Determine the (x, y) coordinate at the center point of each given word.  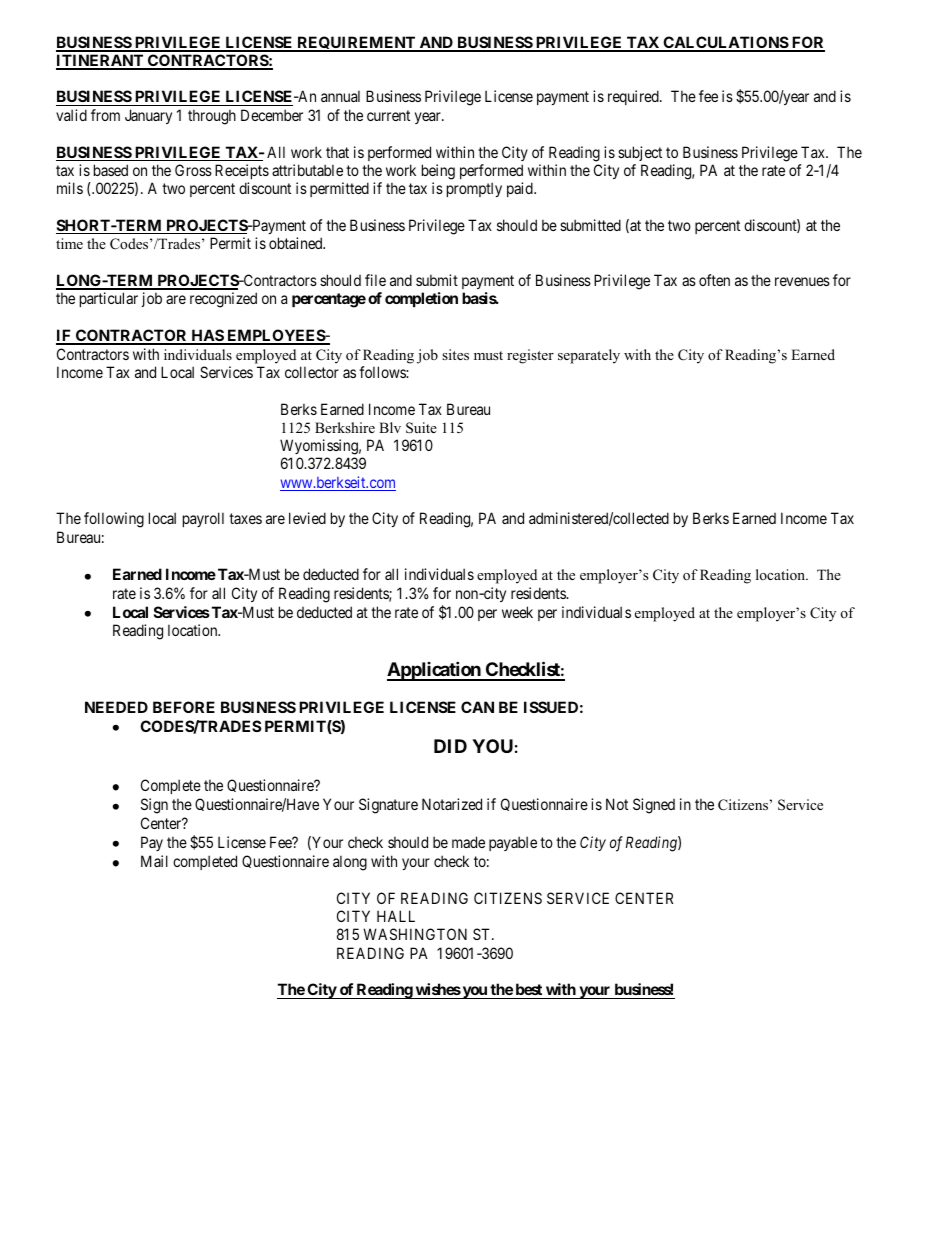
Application (435, 671)
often (714, 280)
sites (455, 354)
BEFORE (184, 707)
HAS (207, 336)
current (388, 115)
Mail (154, 861)
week (517, 612)
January (148, 116)
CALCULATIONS (725, 43)
